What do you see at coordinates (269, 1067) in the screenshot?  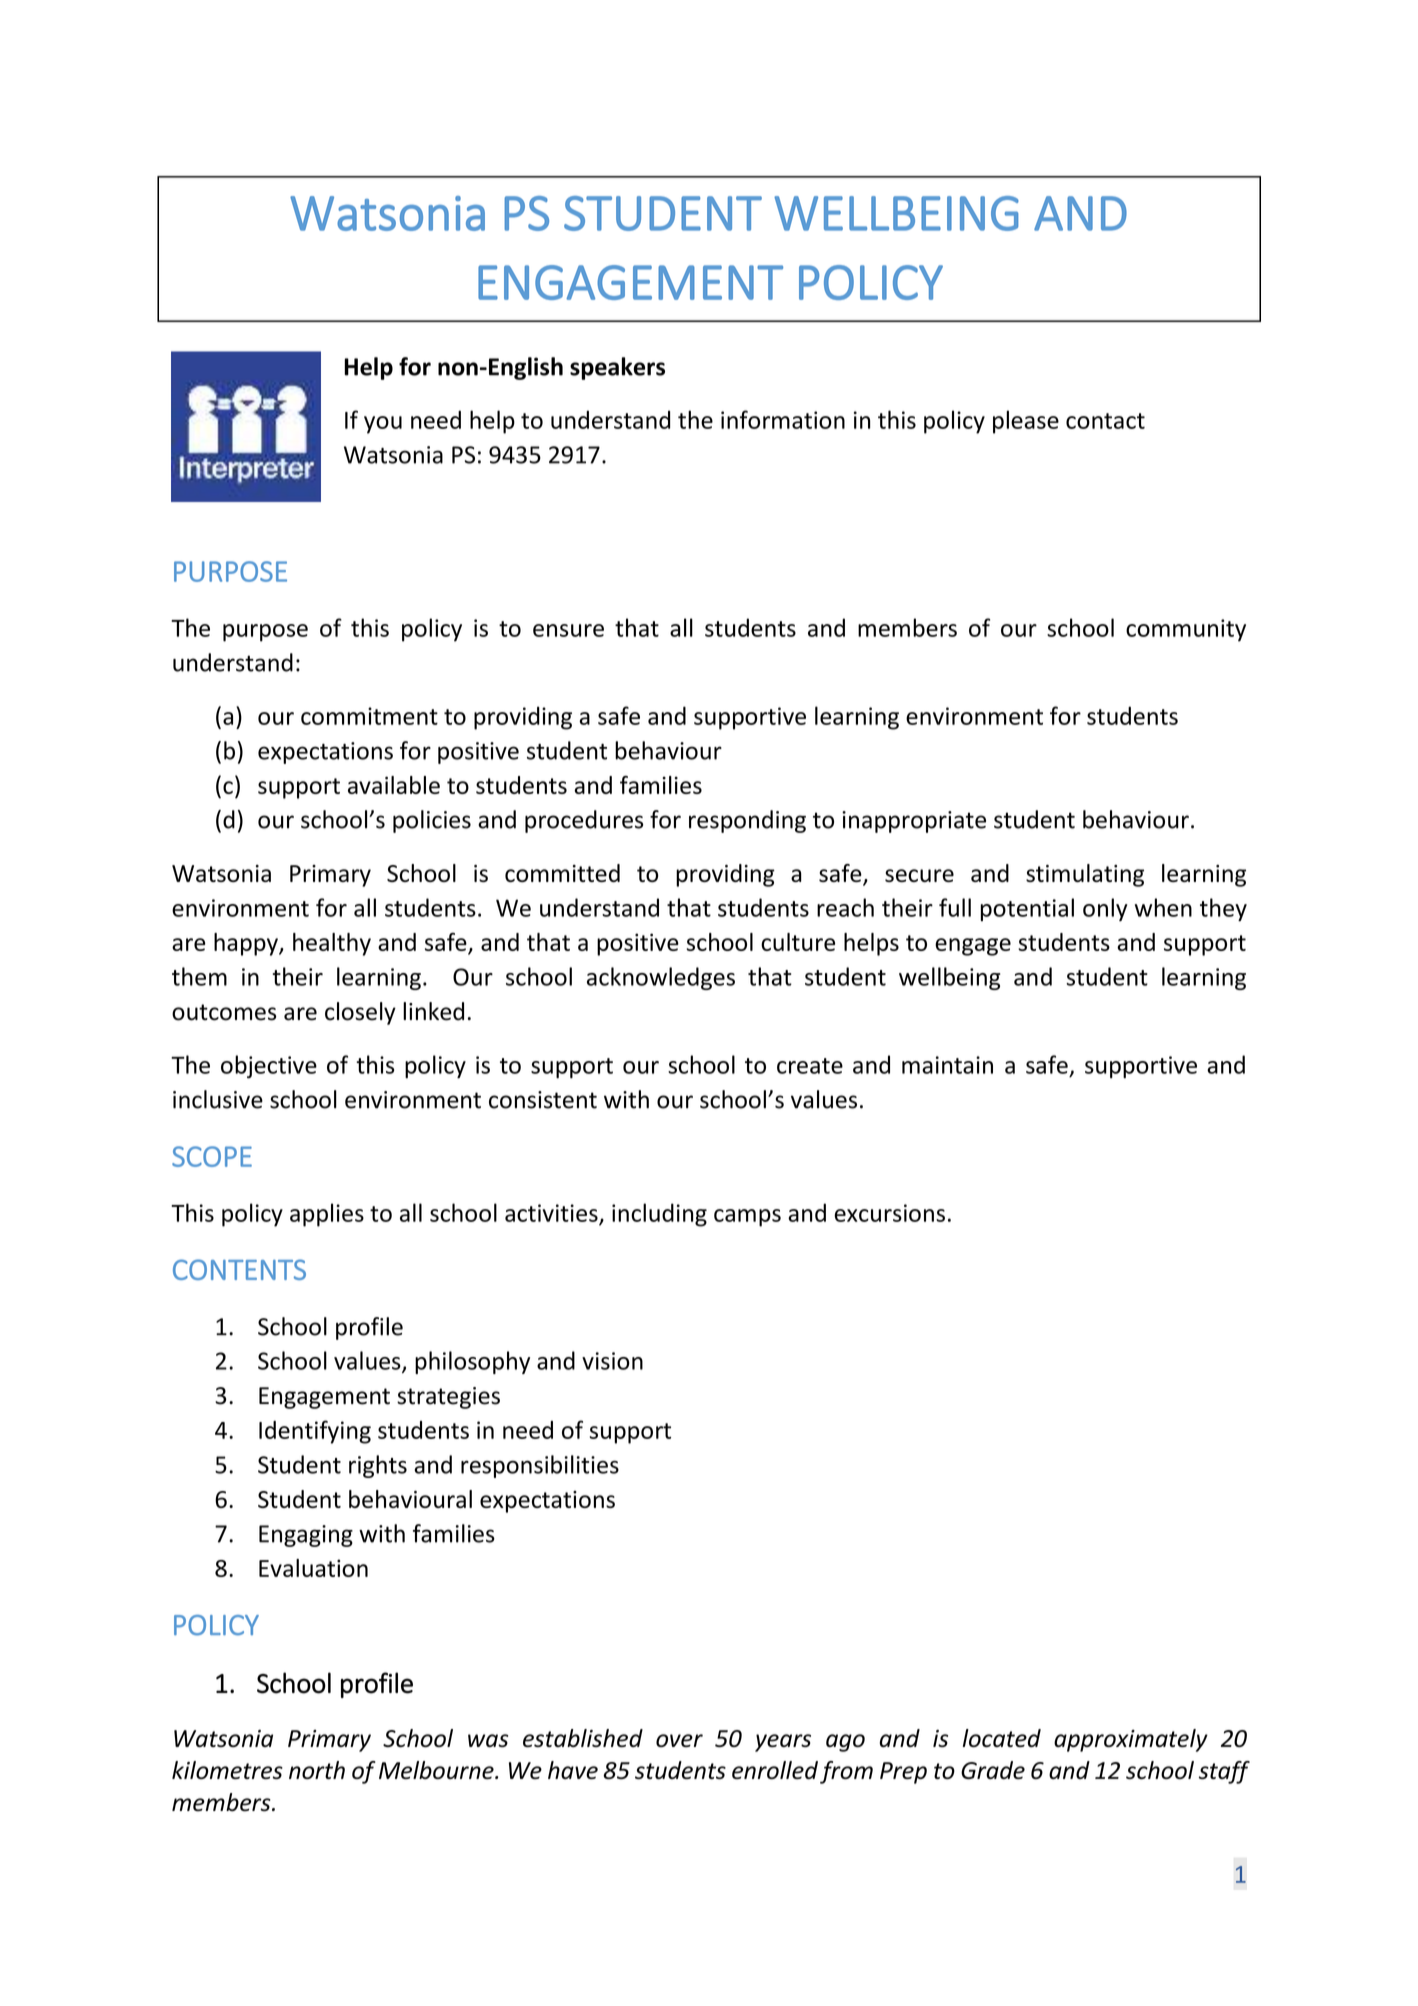 I see `objective` at bounding box center [269, 1067].
